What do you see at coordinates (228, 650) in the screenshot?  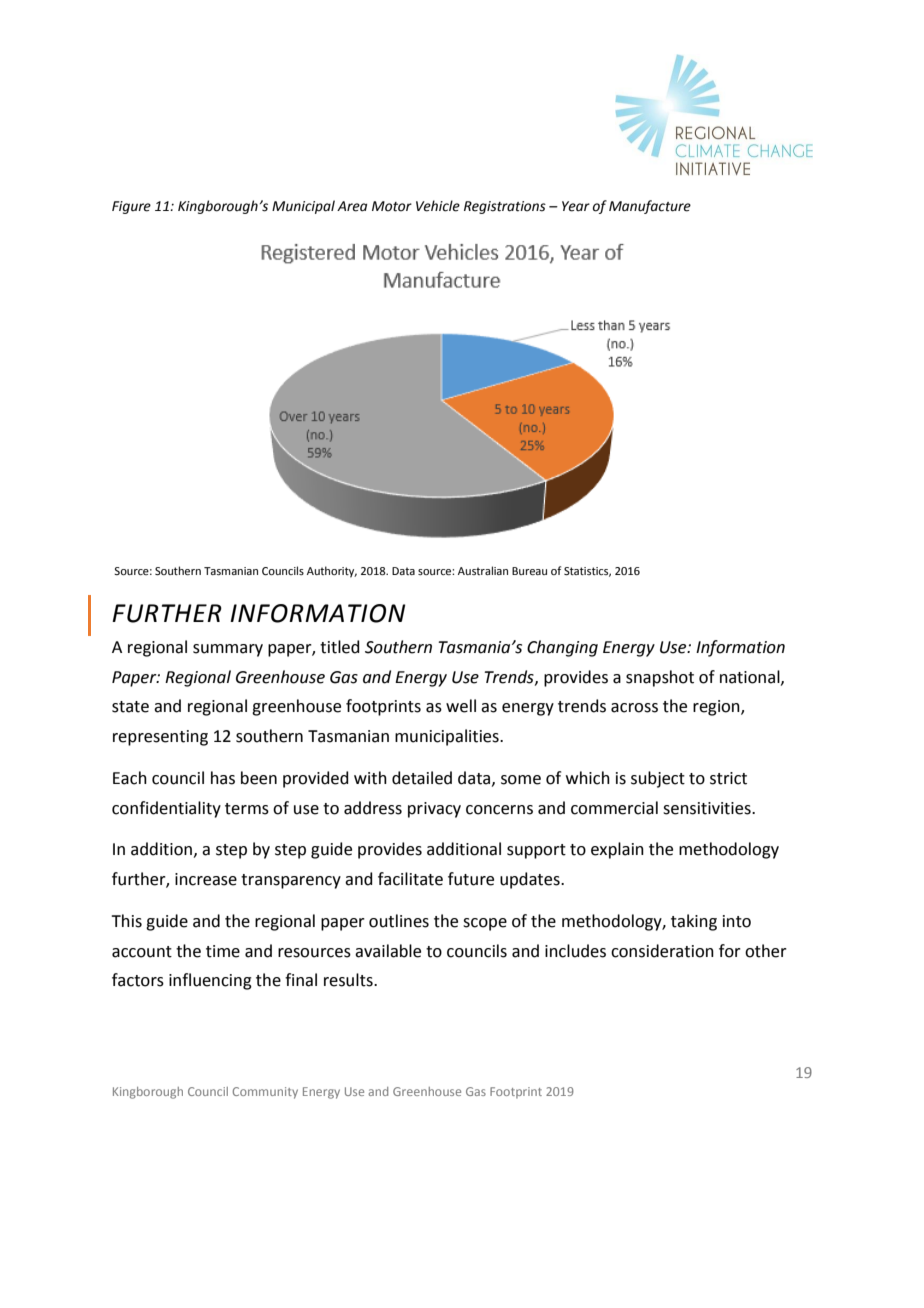 I see `summary` at bounding box center [228, 650].
